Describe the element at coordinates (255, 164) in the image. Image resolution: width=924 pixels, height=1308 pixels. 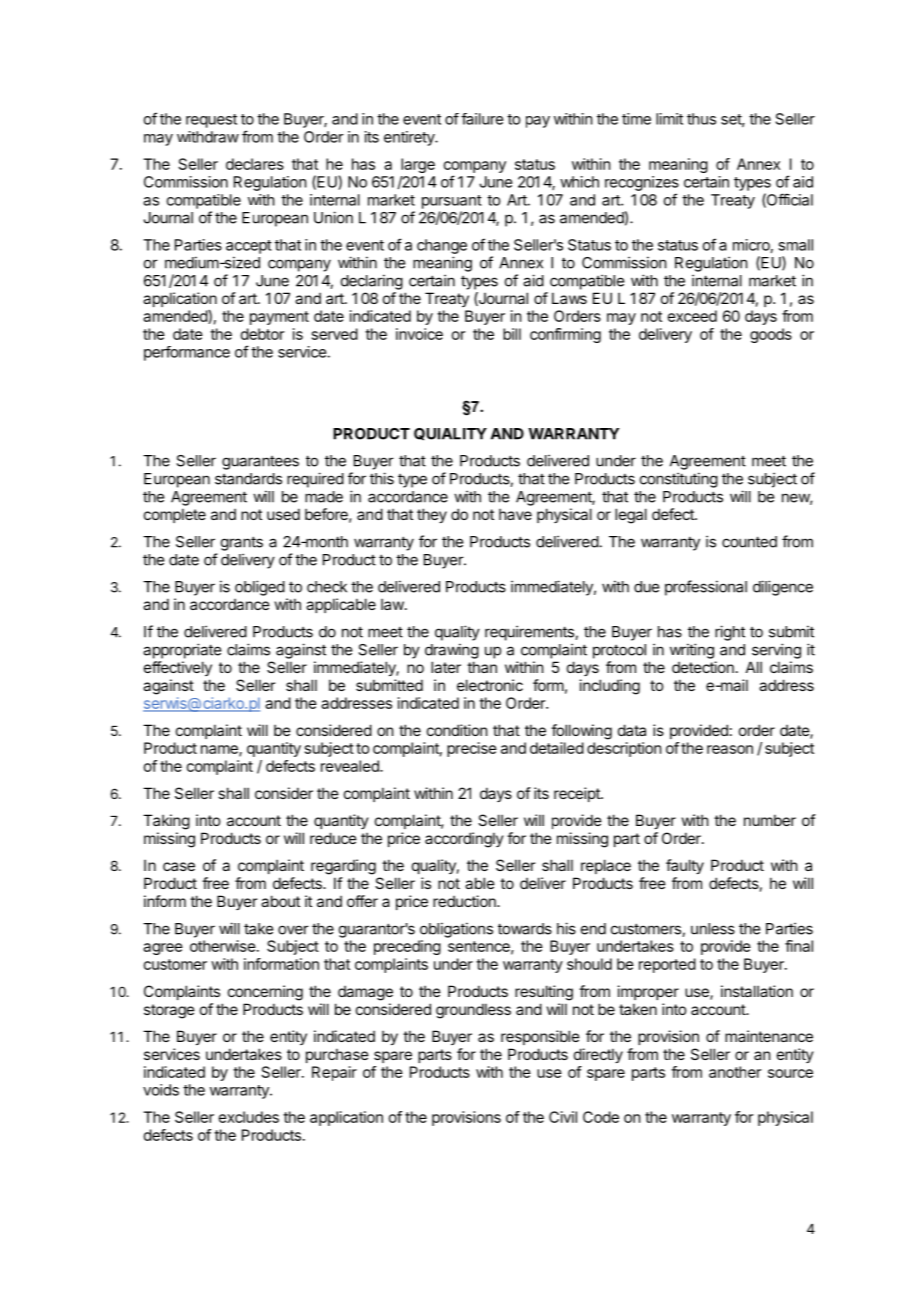
I see `declares` at that location.
